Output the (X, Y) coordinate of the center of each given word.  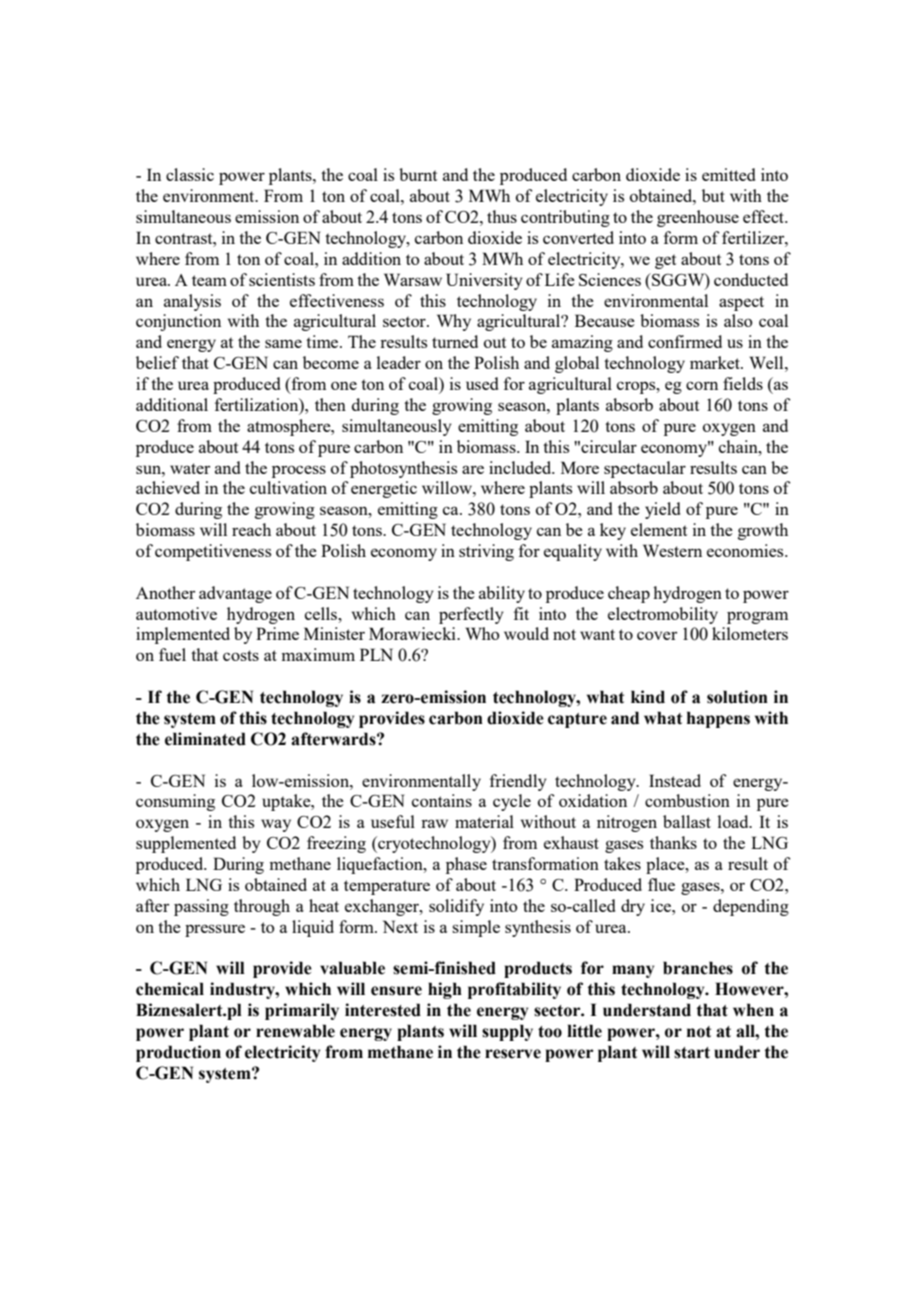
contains (442, 800)
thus (502, 216)
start (692, 1053)
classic (190, 174)
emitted (728, 174)
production (178, 1053)
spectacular (645, 469)
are (473, 469)
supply (507, 1032)
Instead (675, 780)
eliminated (205, 739)
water (190, 468)
